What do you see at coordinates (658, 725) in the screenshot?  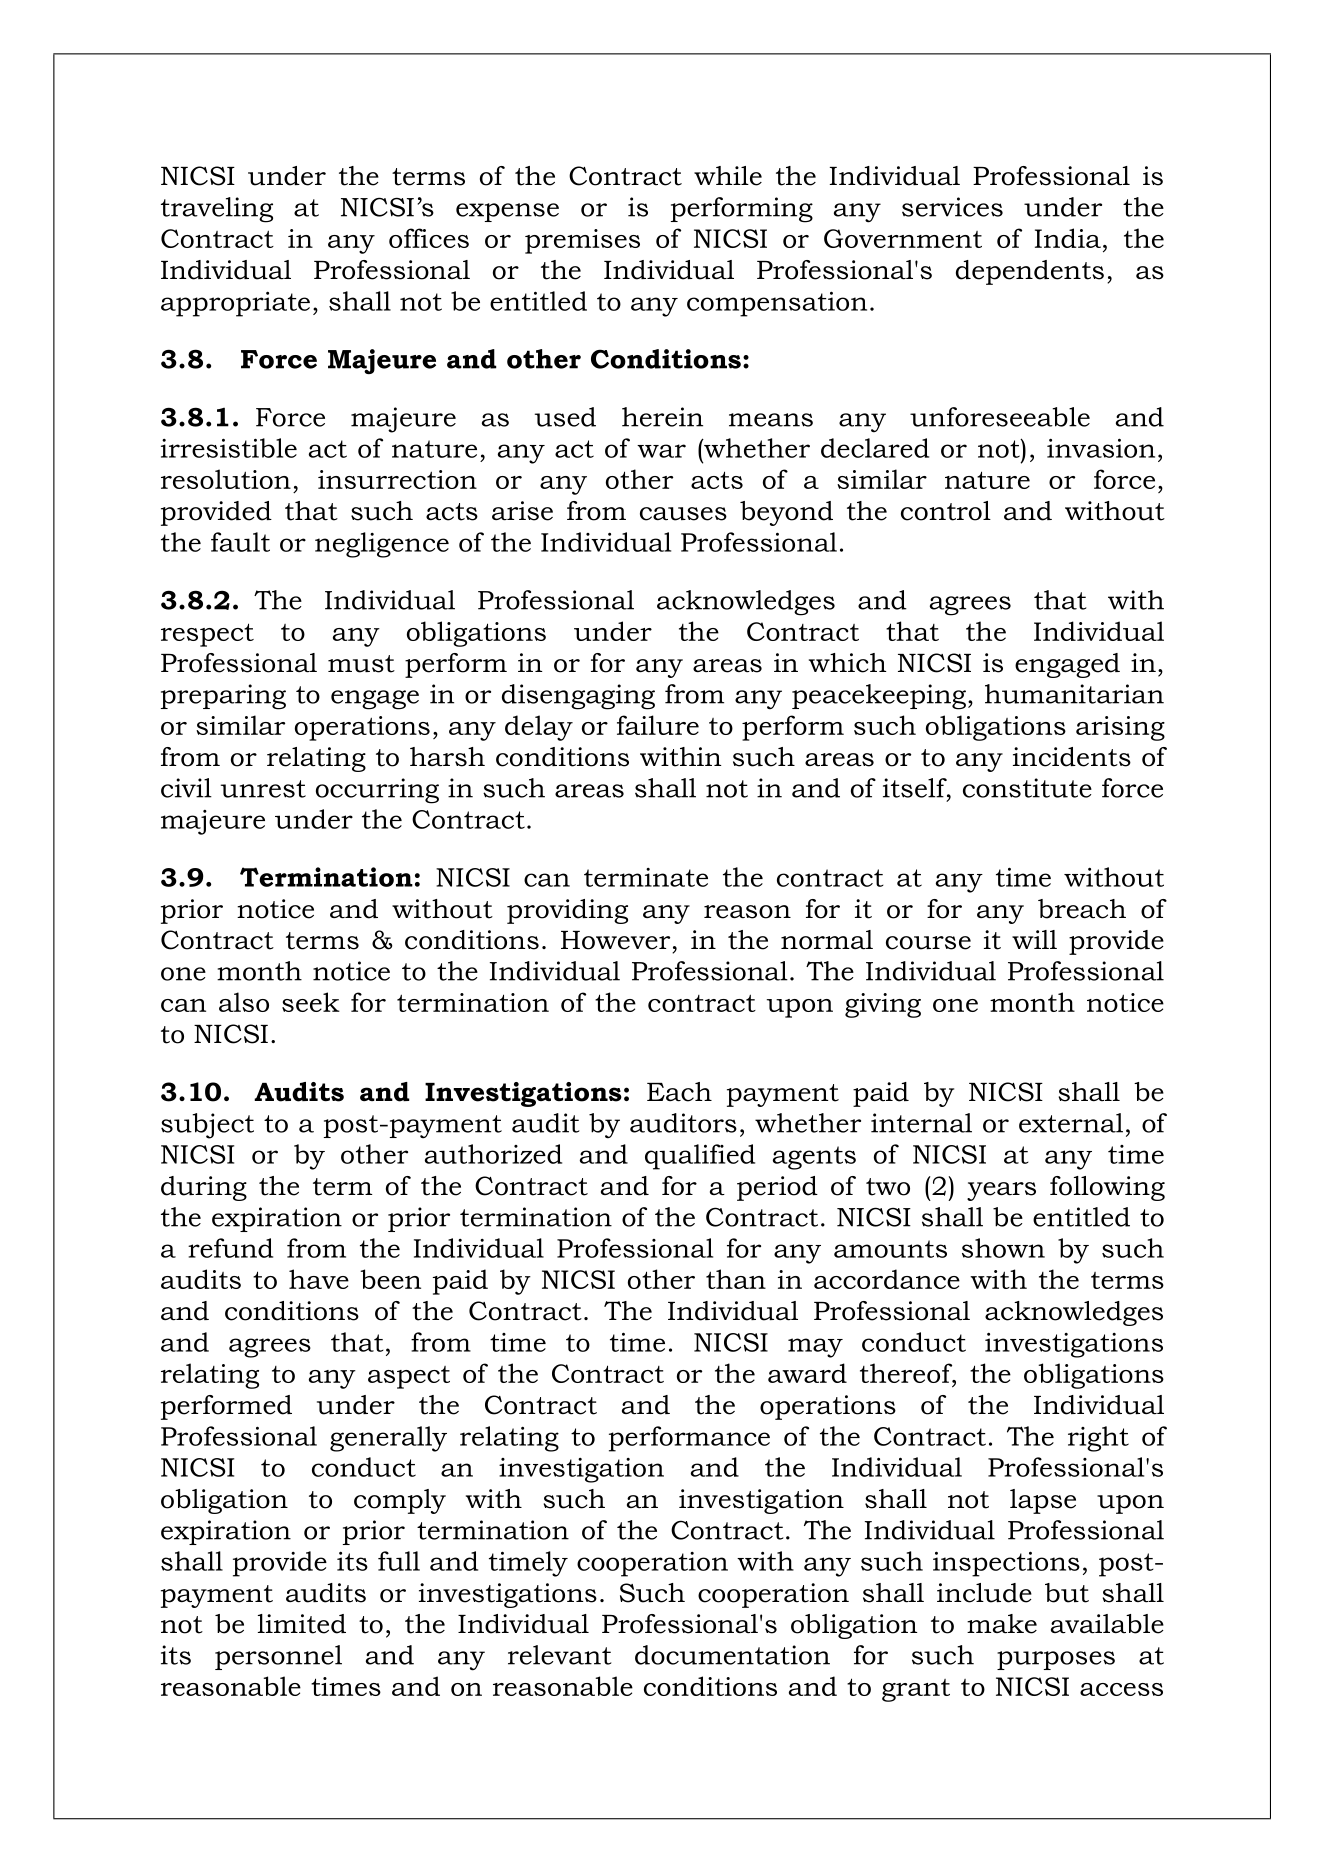 I see `failure` at bounding box center [658, 725].
